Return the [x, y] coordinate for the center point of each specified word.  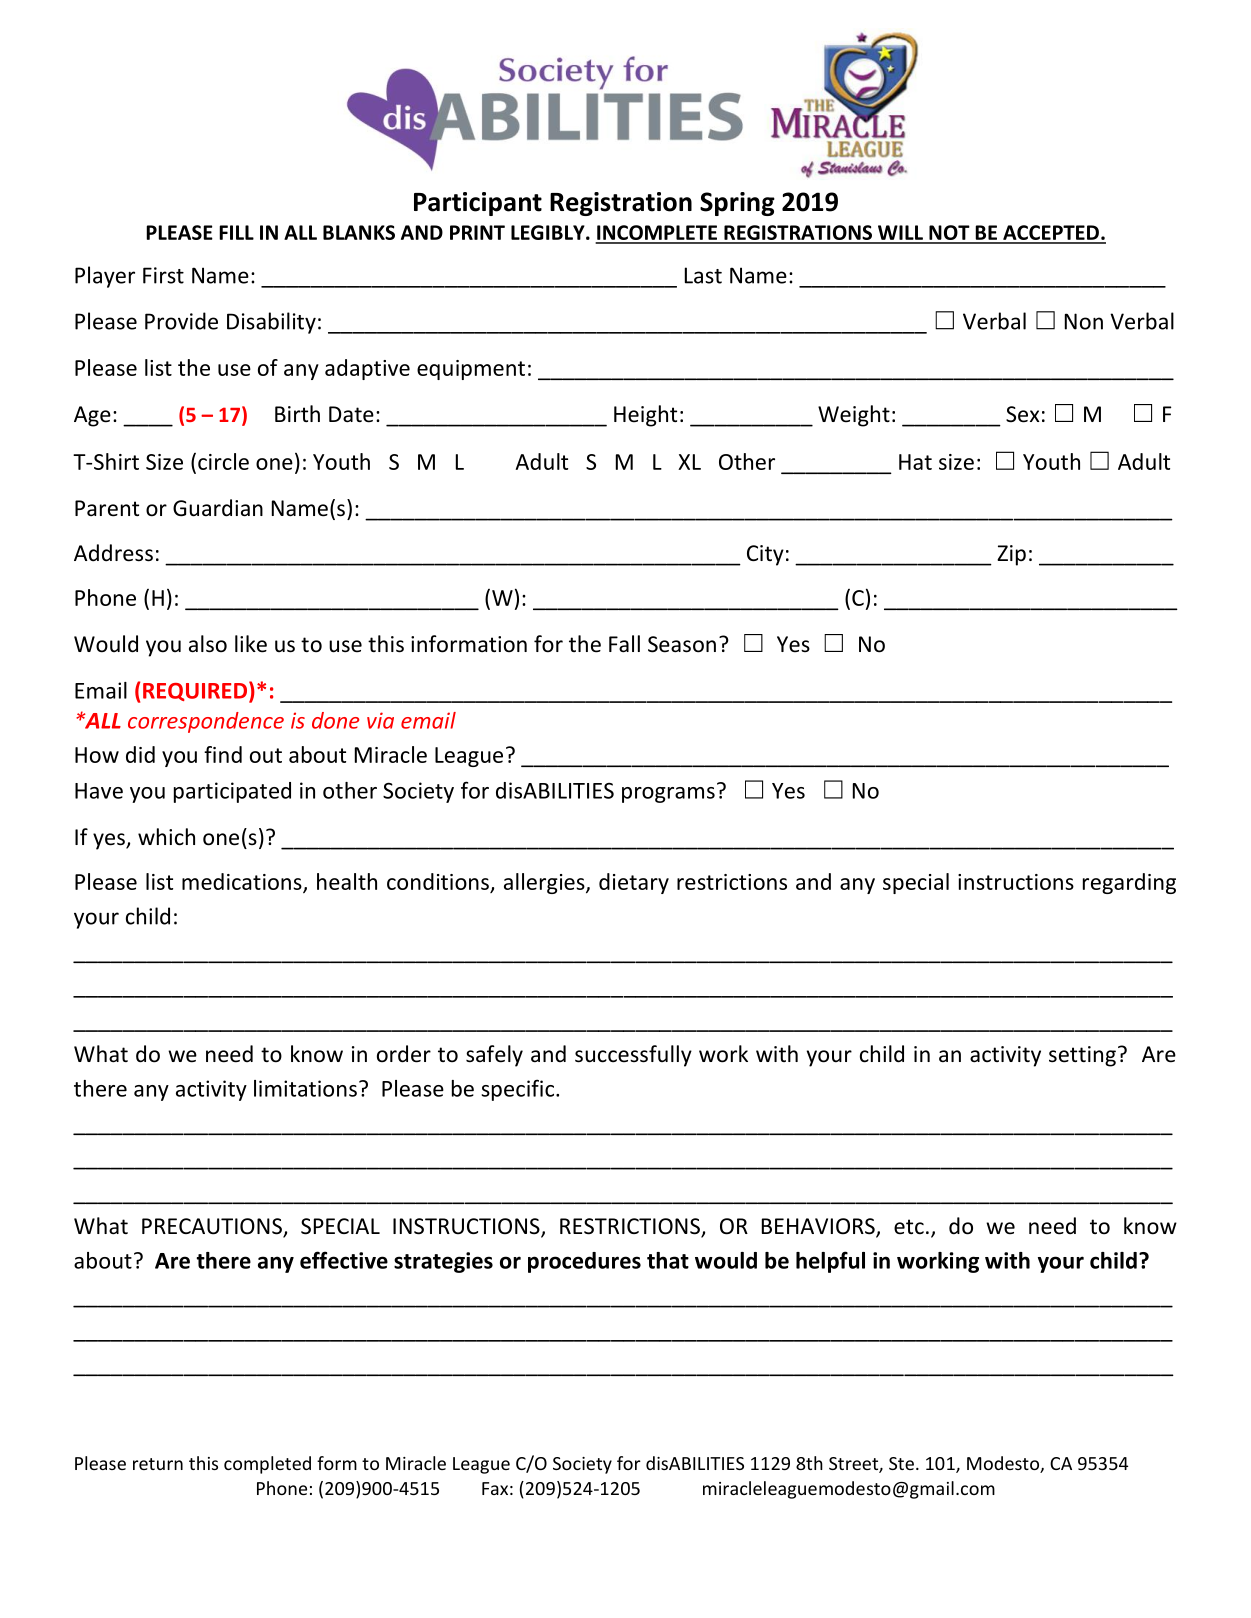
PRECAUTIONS [213, 1227]
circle [223, 461]
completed [267, 1465]
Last [703, 275]
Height [645, 416]
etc [909, 1227]
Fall [624, 644]
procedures [584, 1262]
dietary [634, 883]
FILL [236, 232]
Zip [1011, 555]
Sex [1023, 414]
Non [1084, 321]
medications [243, 882]
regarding [1129, 883]
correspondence [206, 722]
